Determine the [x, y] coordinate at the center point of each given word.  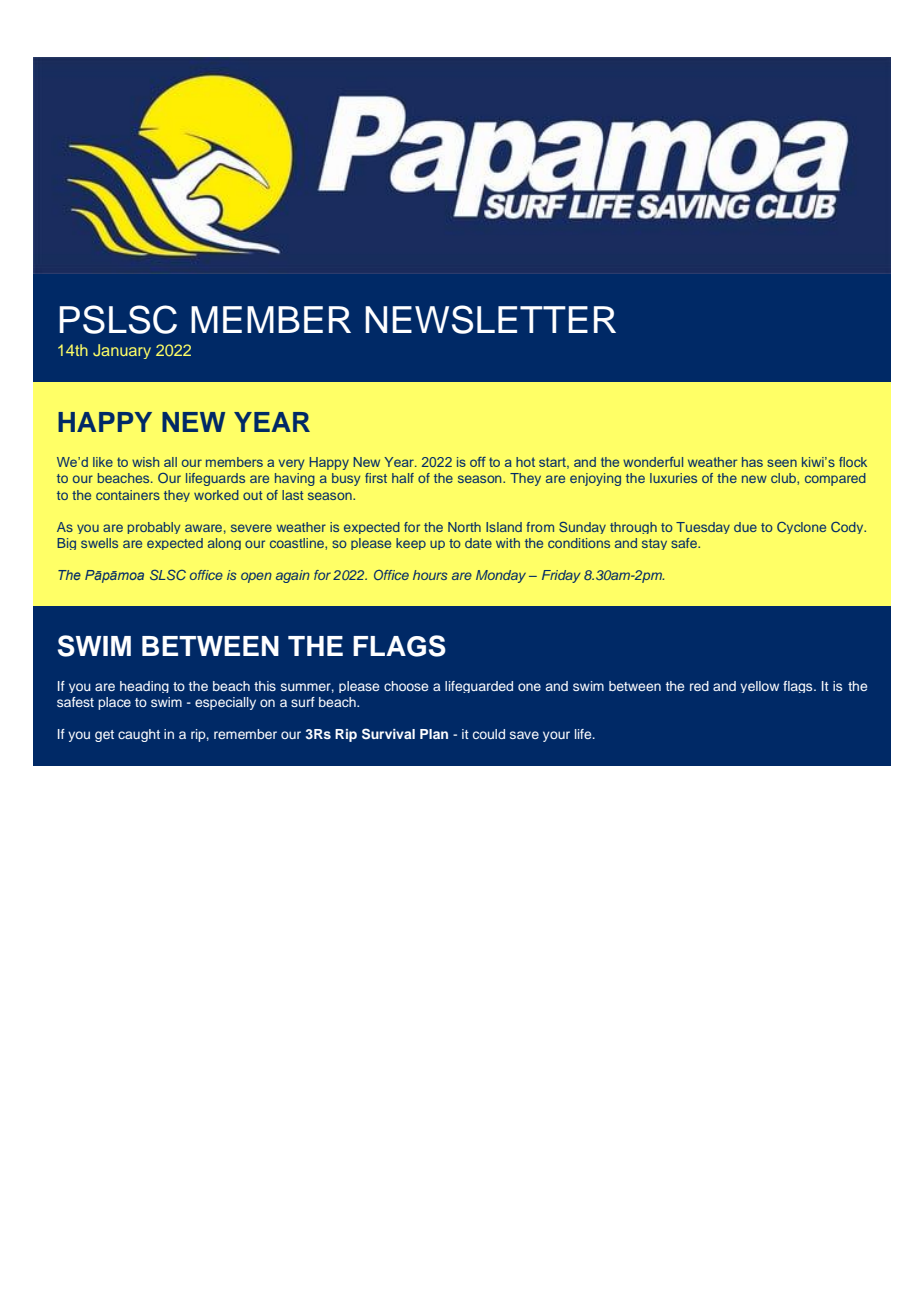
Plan [434, 734]
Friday [561, 576]
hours [430, 575]
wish [145, 462]
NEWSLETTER [490, 319]
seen [782, 463]
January [122, 351]
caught [139, 735]
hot [525, 462]
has [752, 462]
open [256, 577]
